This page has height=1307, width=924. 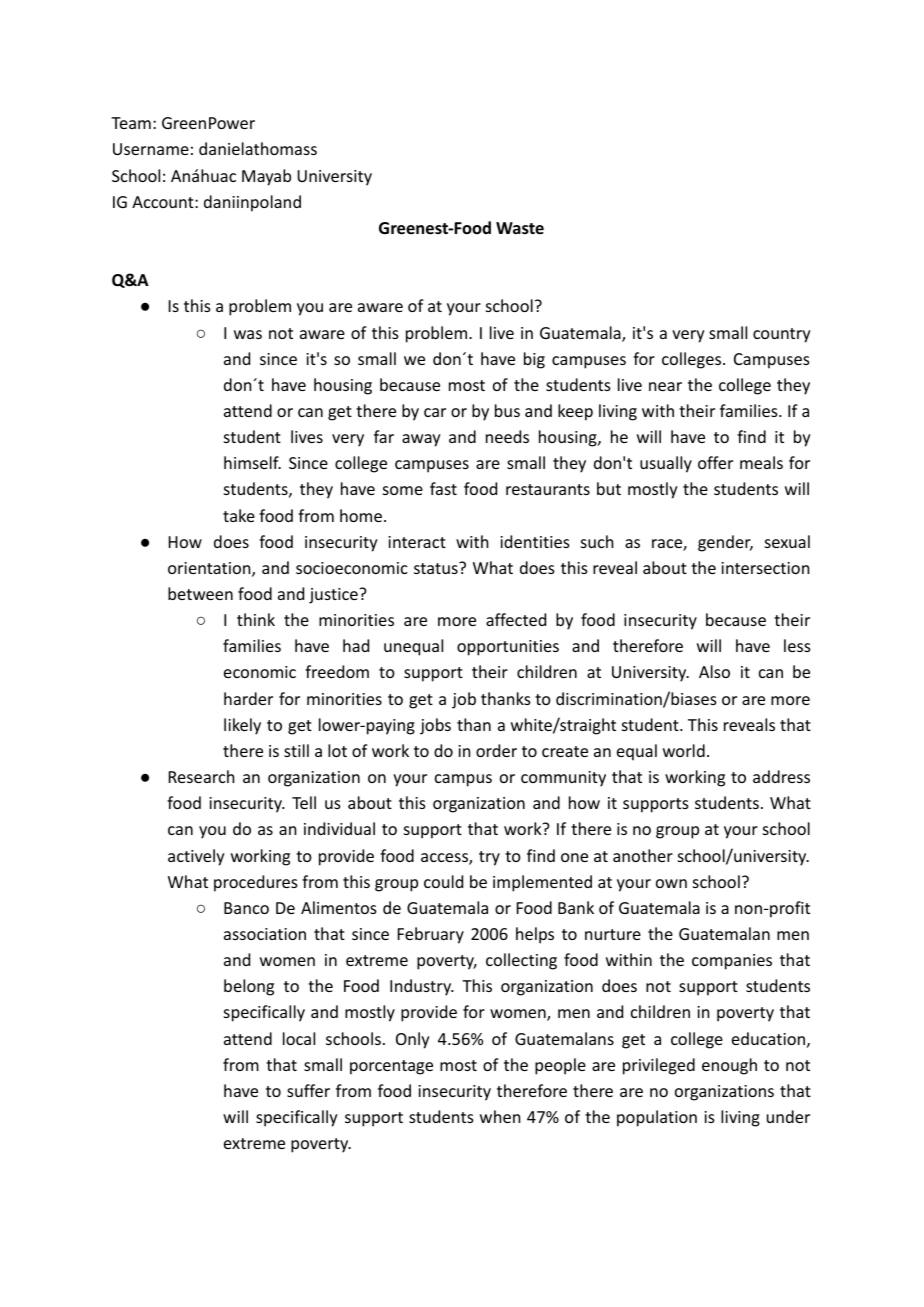 What do you see at coordinates (151, 149) in the page?
I see `Username` at bounding box center [151, 149].
